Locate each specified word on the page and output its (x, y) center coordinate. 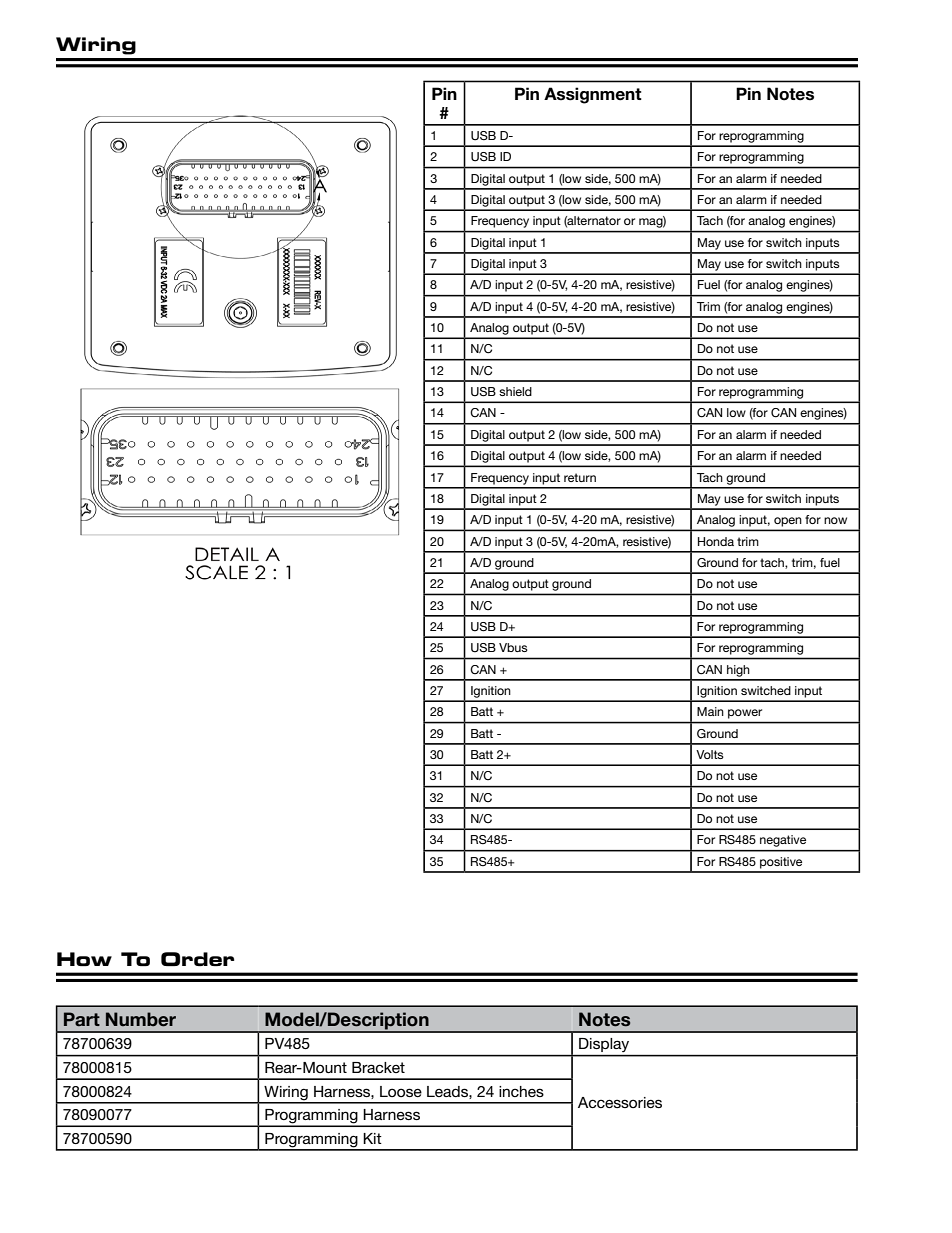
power (745, 714)
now (835, 520)
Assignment (593, 95)
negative (783, 841)
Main (710, 711)
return (580, 477)
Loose (401, 1091)
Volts (710, 754)
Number (141, 1019)
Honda (716, 541)
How (84, 959)
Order (197, 959)
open (787, 522)
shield (515, 391)
